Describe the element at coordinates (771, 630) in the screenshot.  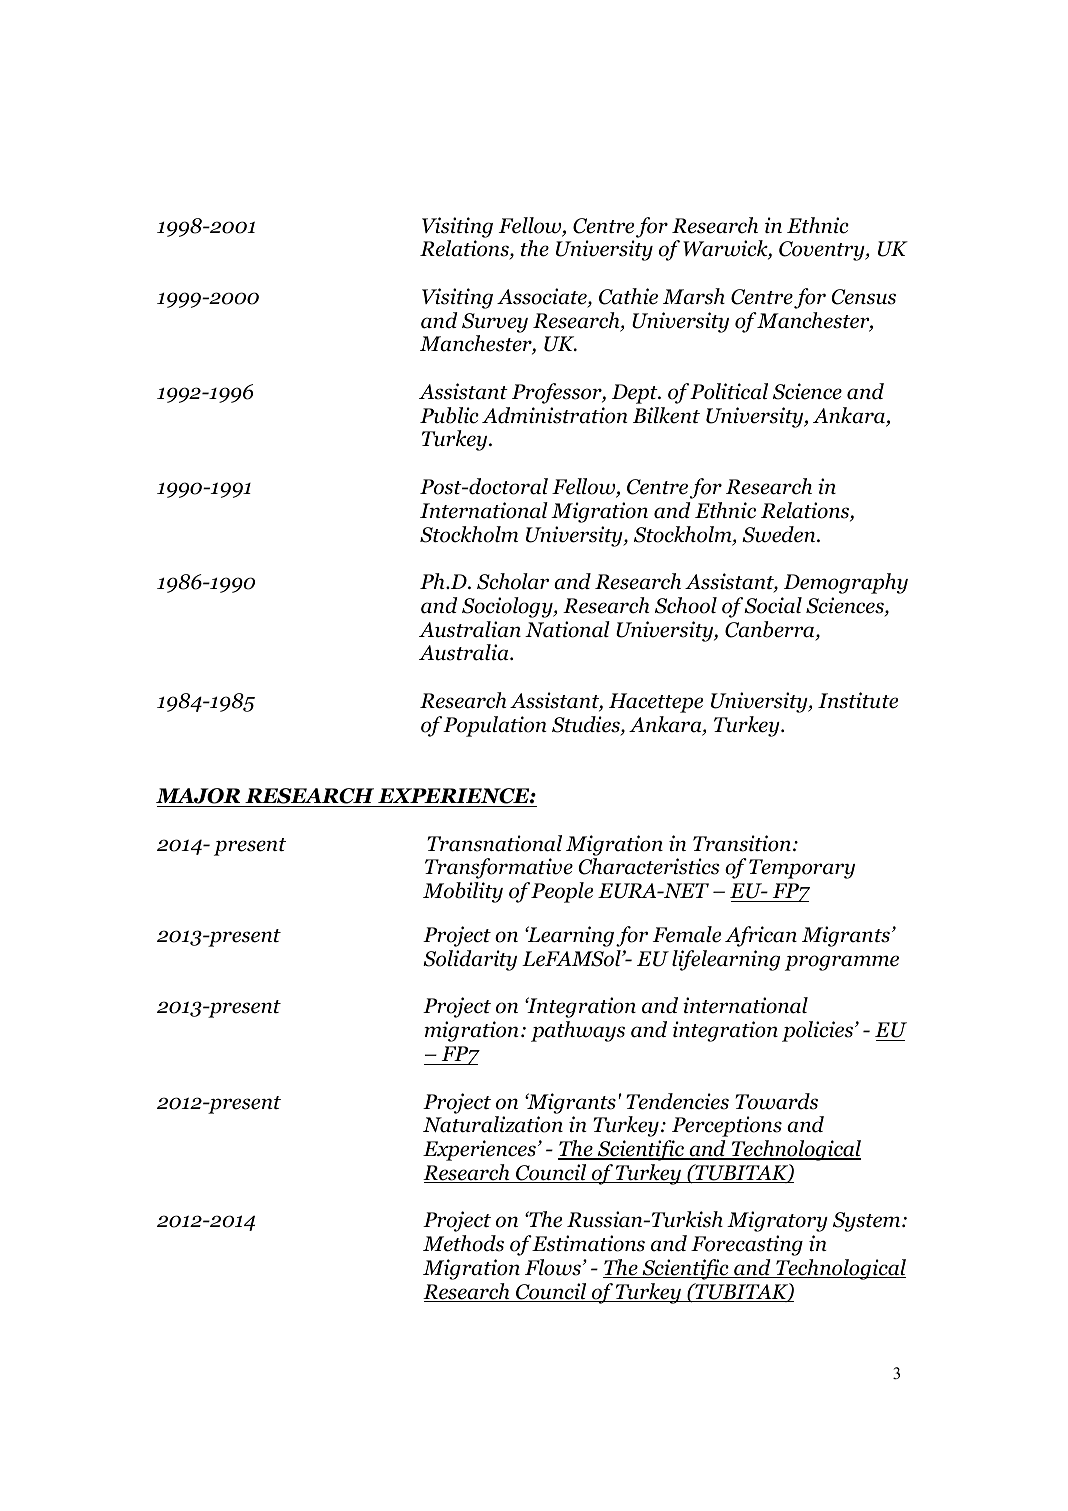
I see `Canberra` at that location.
